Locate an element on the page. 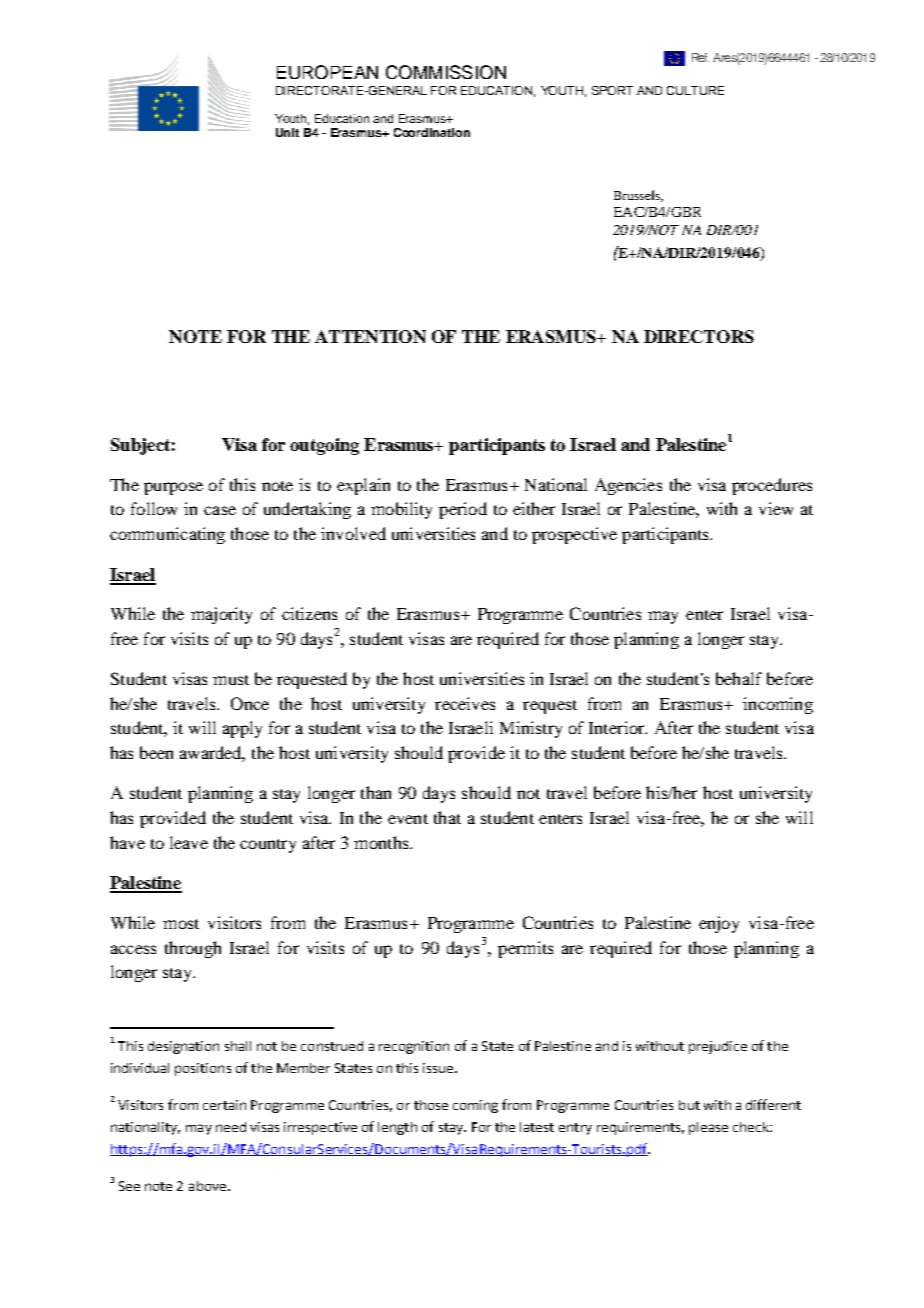 The height and width of the image is (1308, 924). behalf is located at coordinates (739, 678).
